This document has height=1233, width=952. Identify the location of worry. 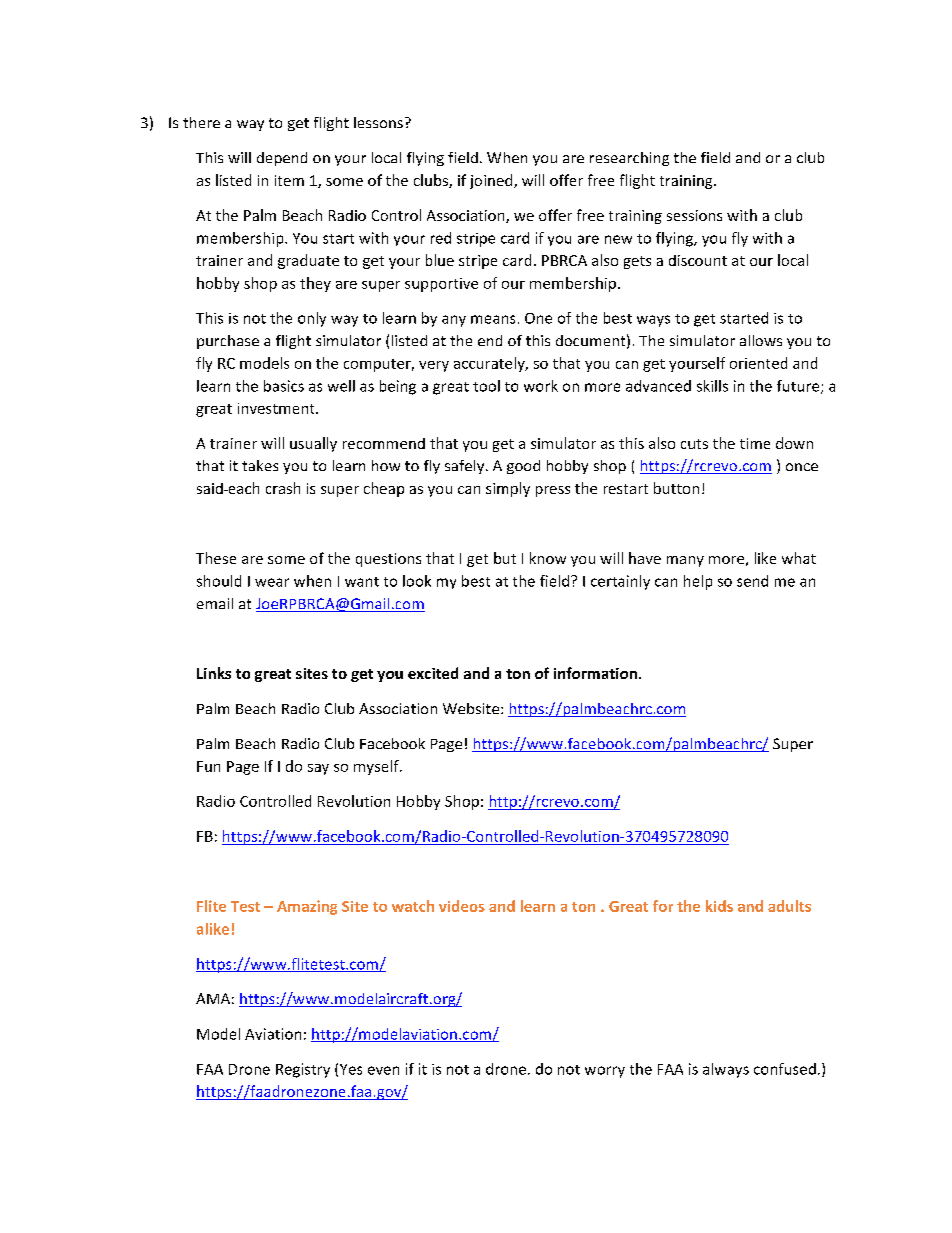
(605, 1072).
